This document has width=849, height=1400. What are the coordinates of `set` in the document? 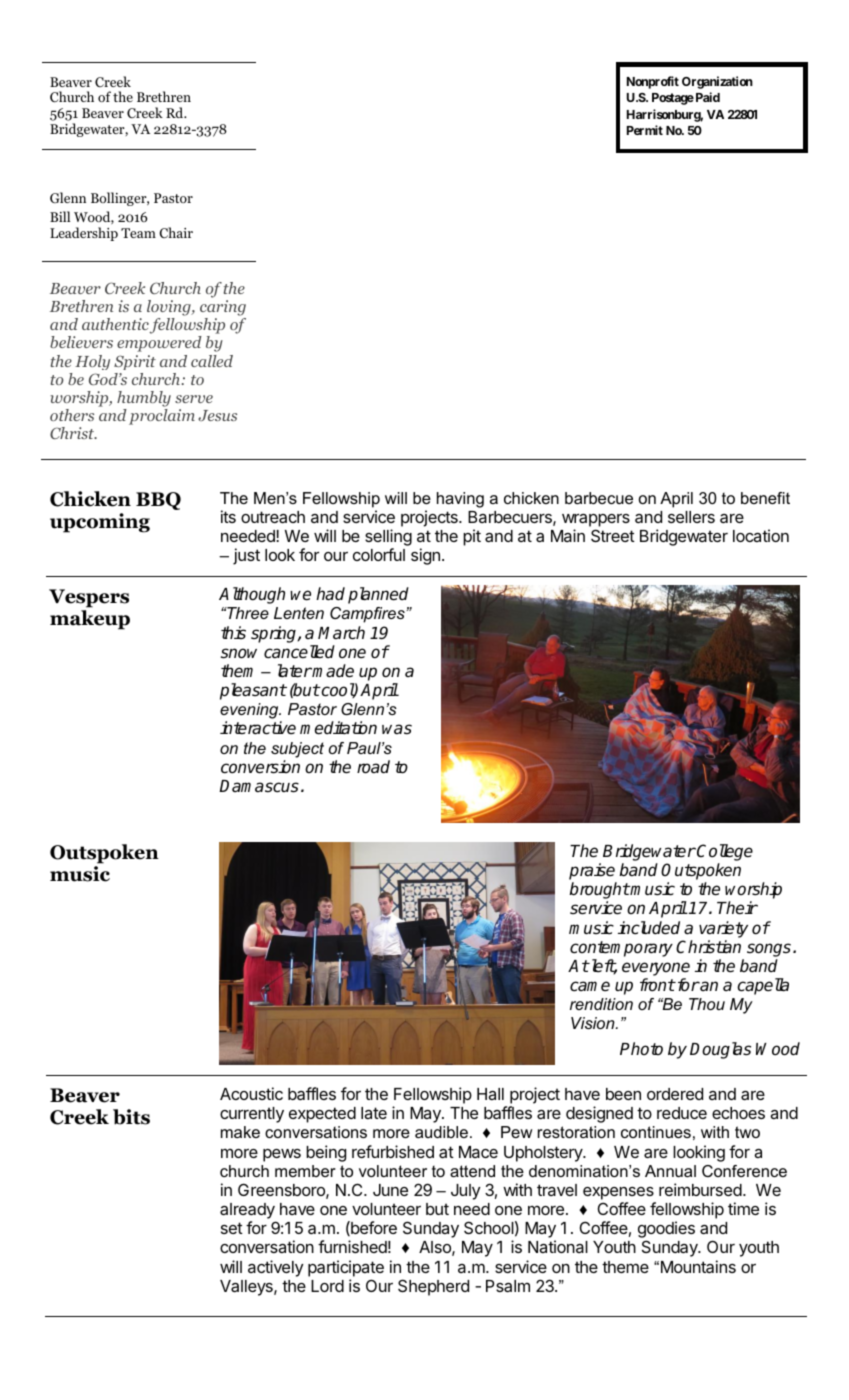 It's located at (232, 1228).
